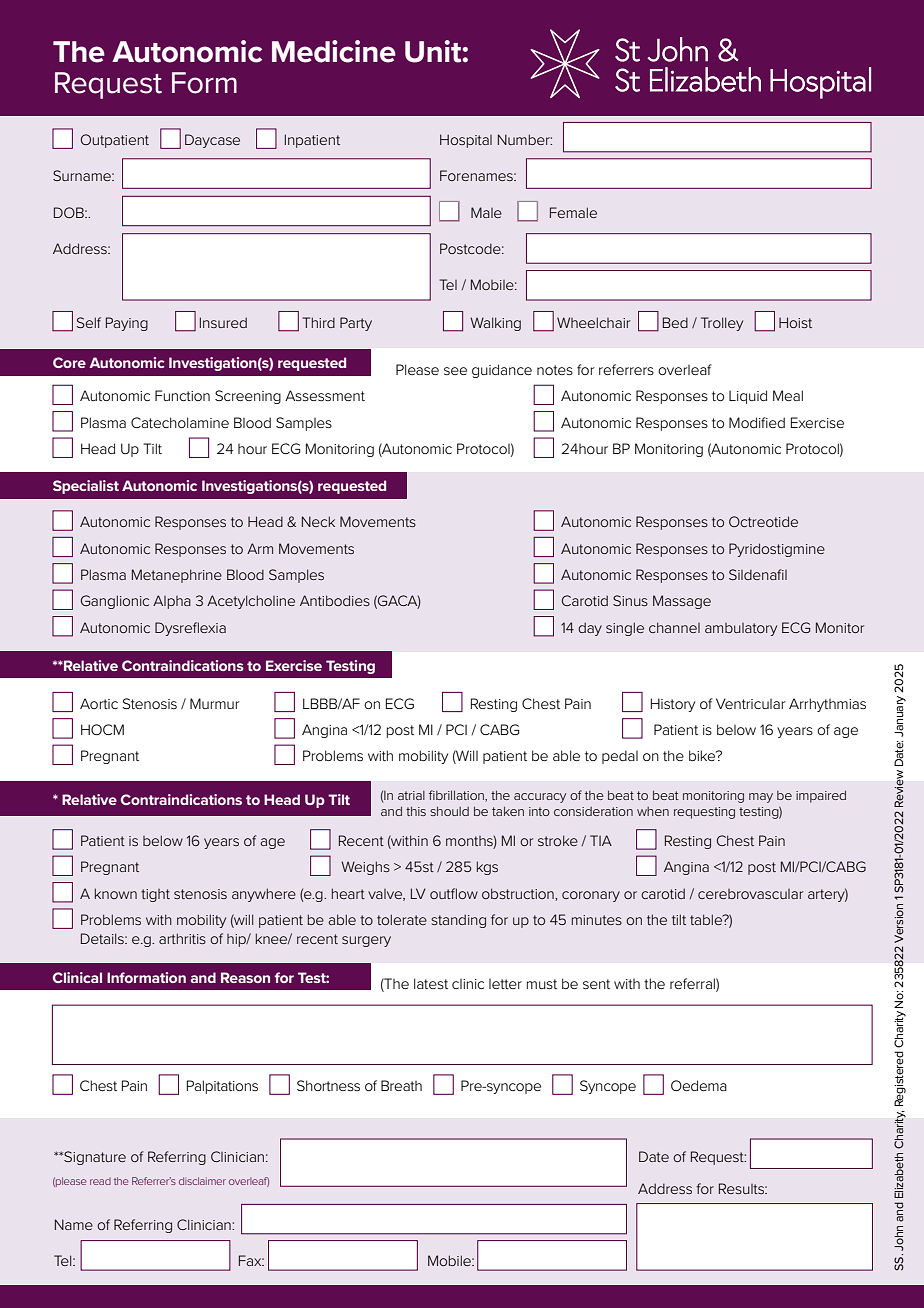 Image resolution: width=924 pixels, height=1308 pixels. What do you see at coordinates (457, 796) in the screenshot?
I see `fibrillation` at bounding box center [457, 796].
